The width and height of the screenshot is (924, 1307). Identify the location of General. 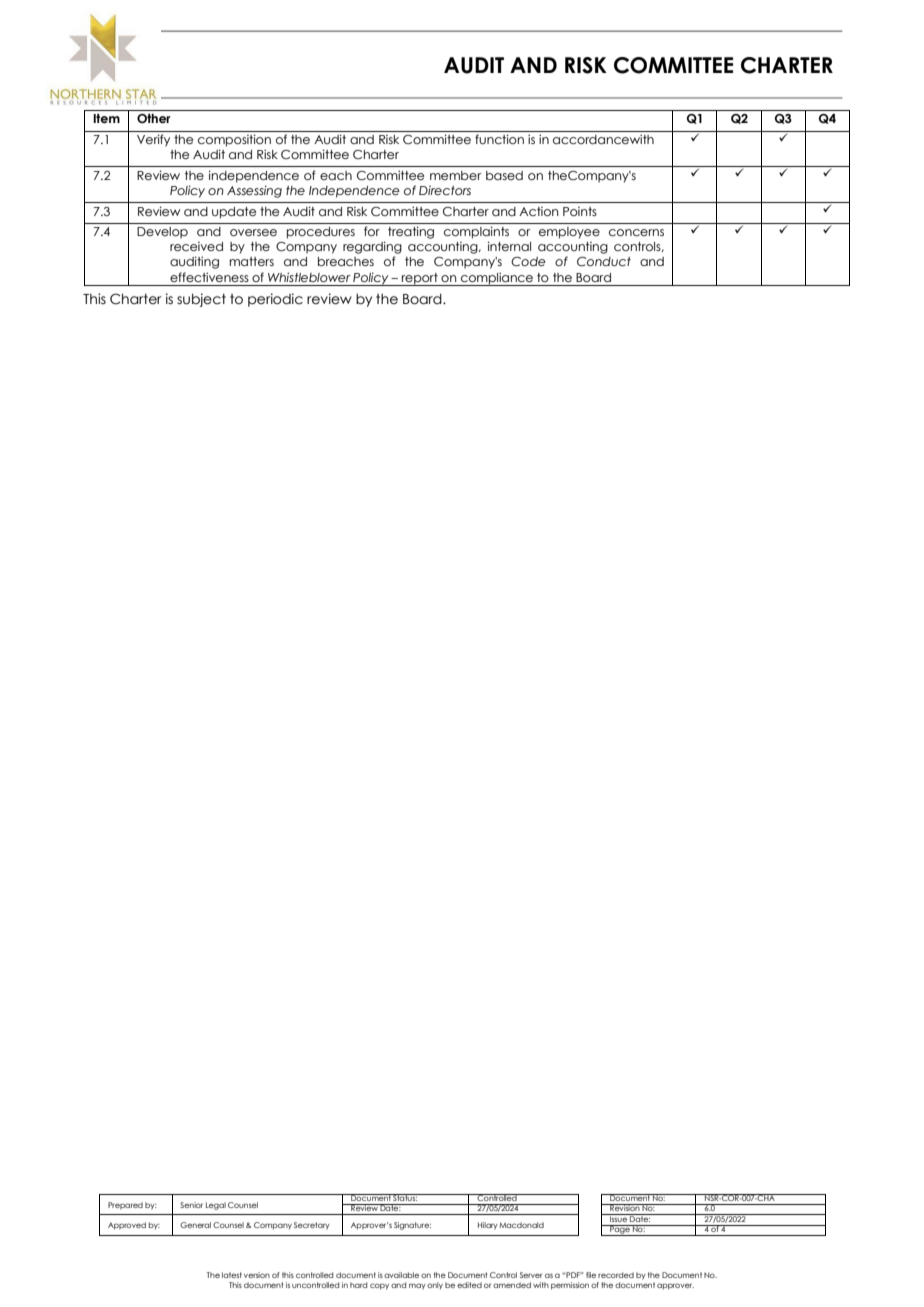
(195, 1225).
